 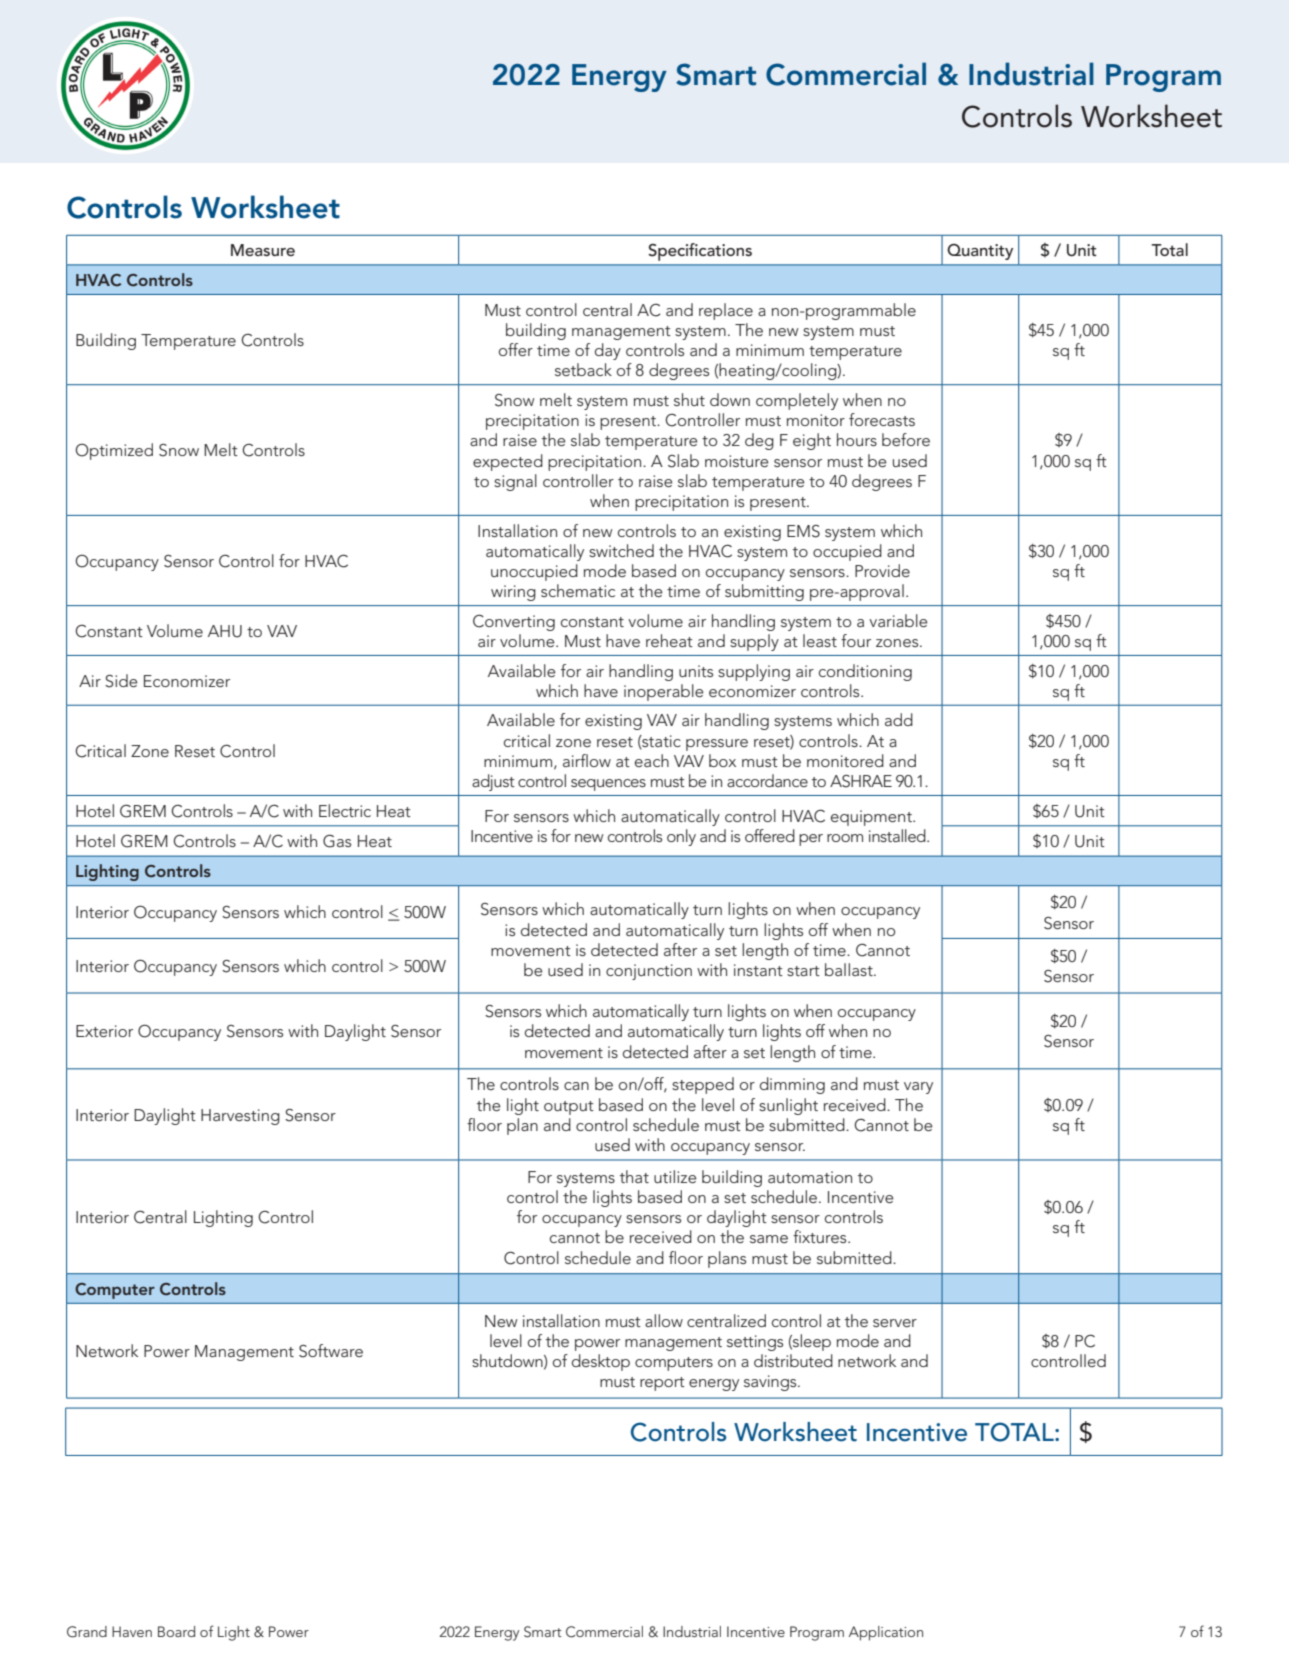 I want to click on desktop, so click(x=601, y=1362).
